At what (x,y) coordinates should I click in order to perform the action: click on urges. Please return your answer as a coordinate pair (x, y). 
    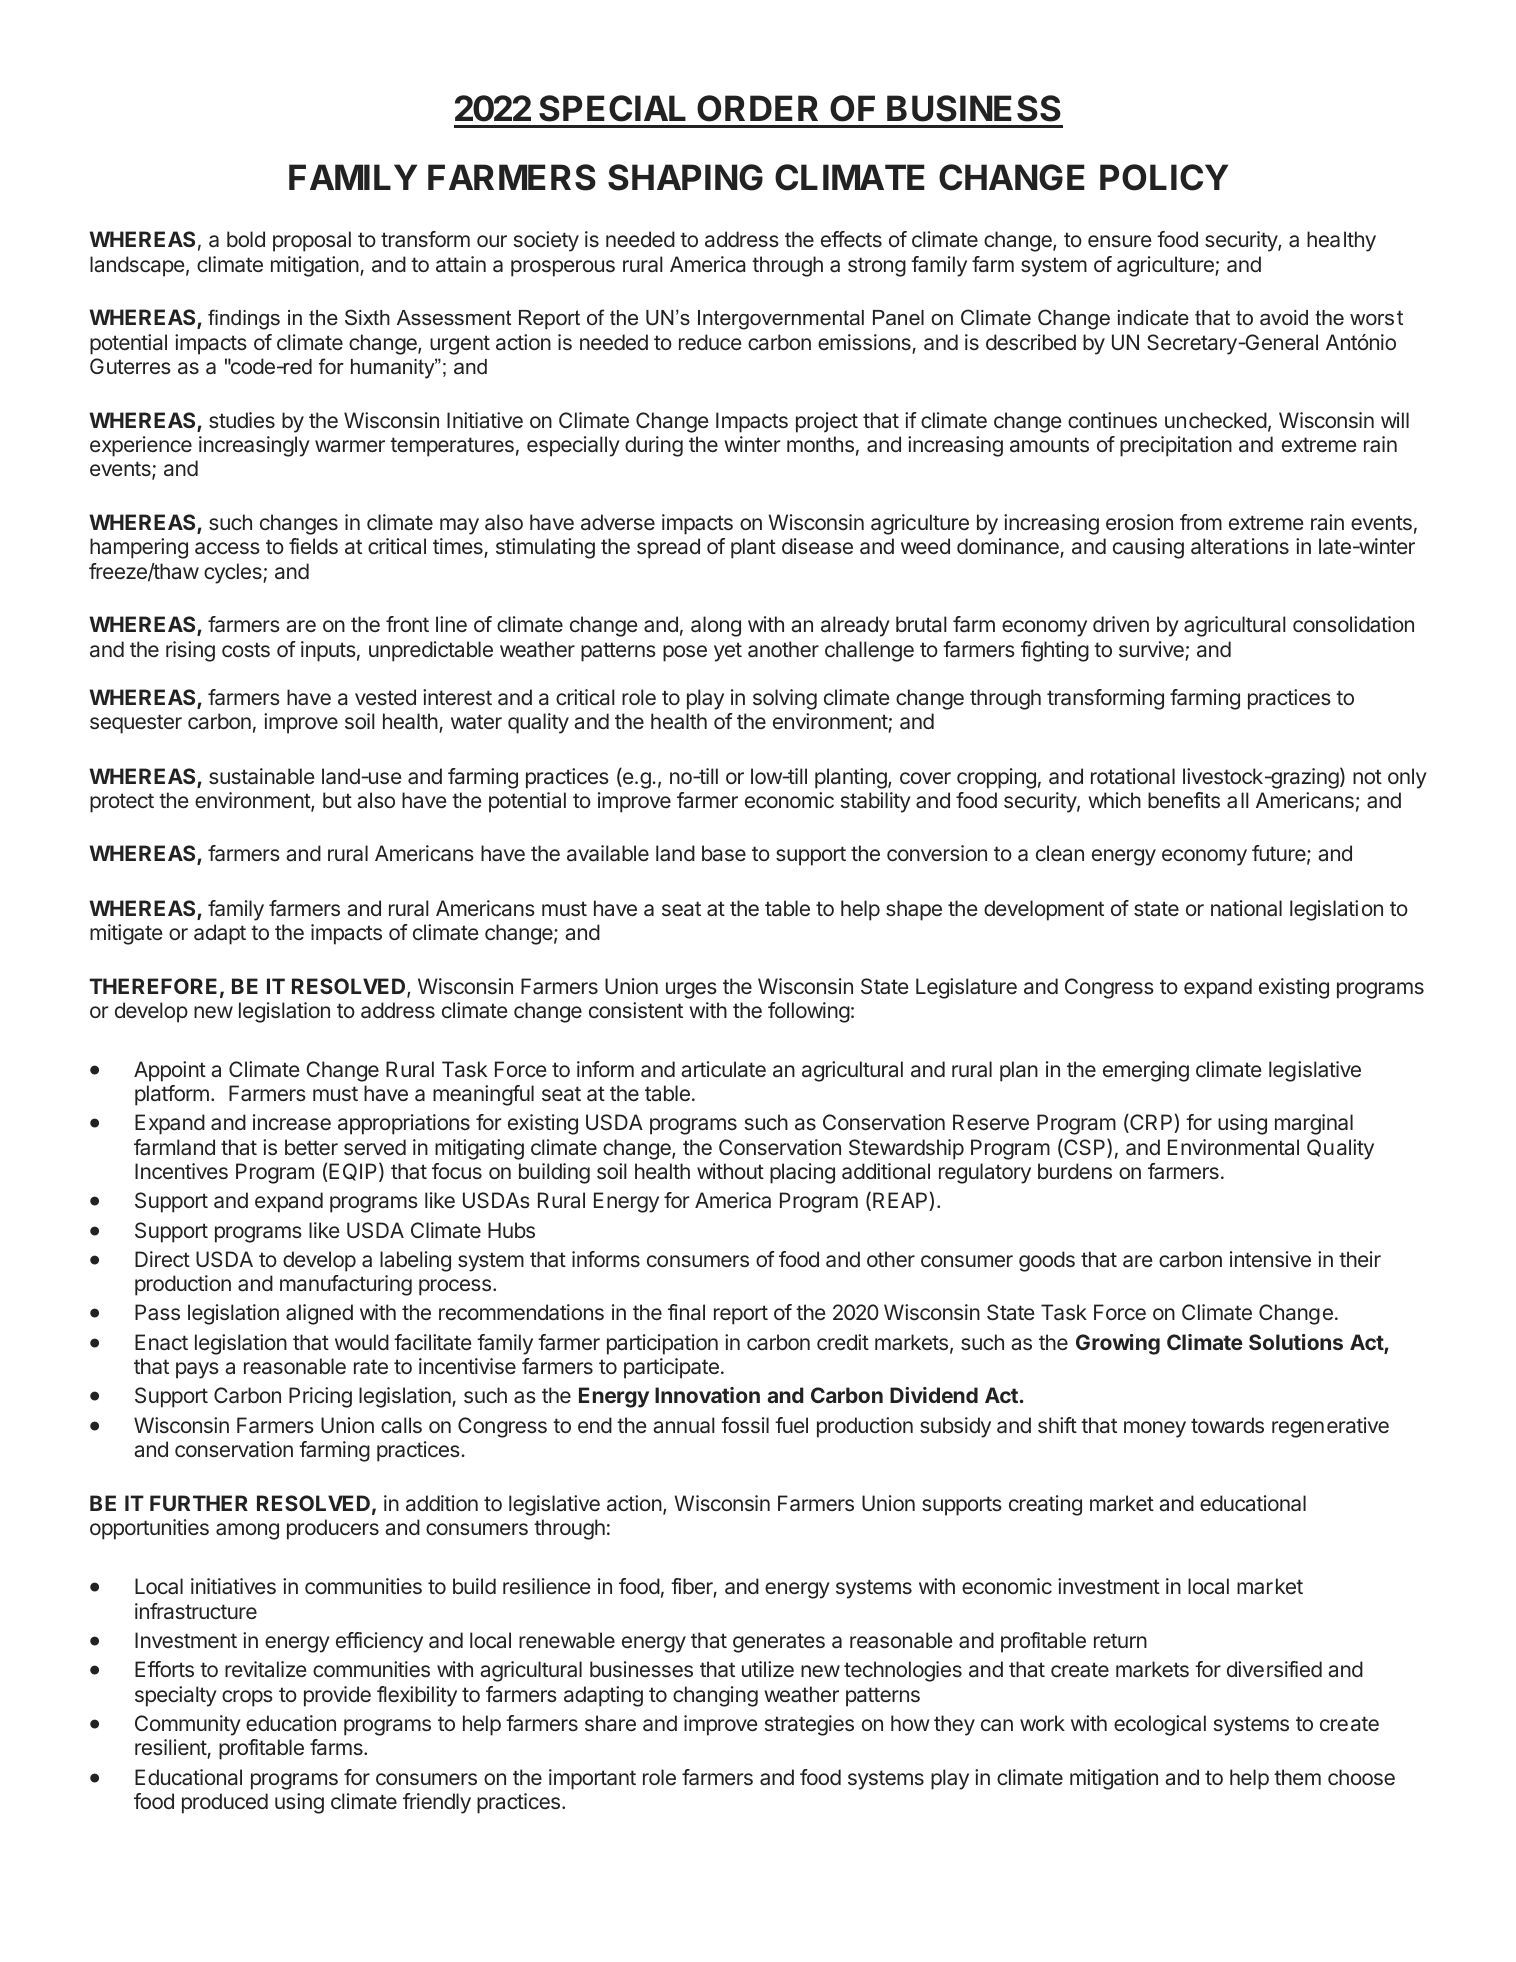
    Looking at the image, I should click on (691, 990).
